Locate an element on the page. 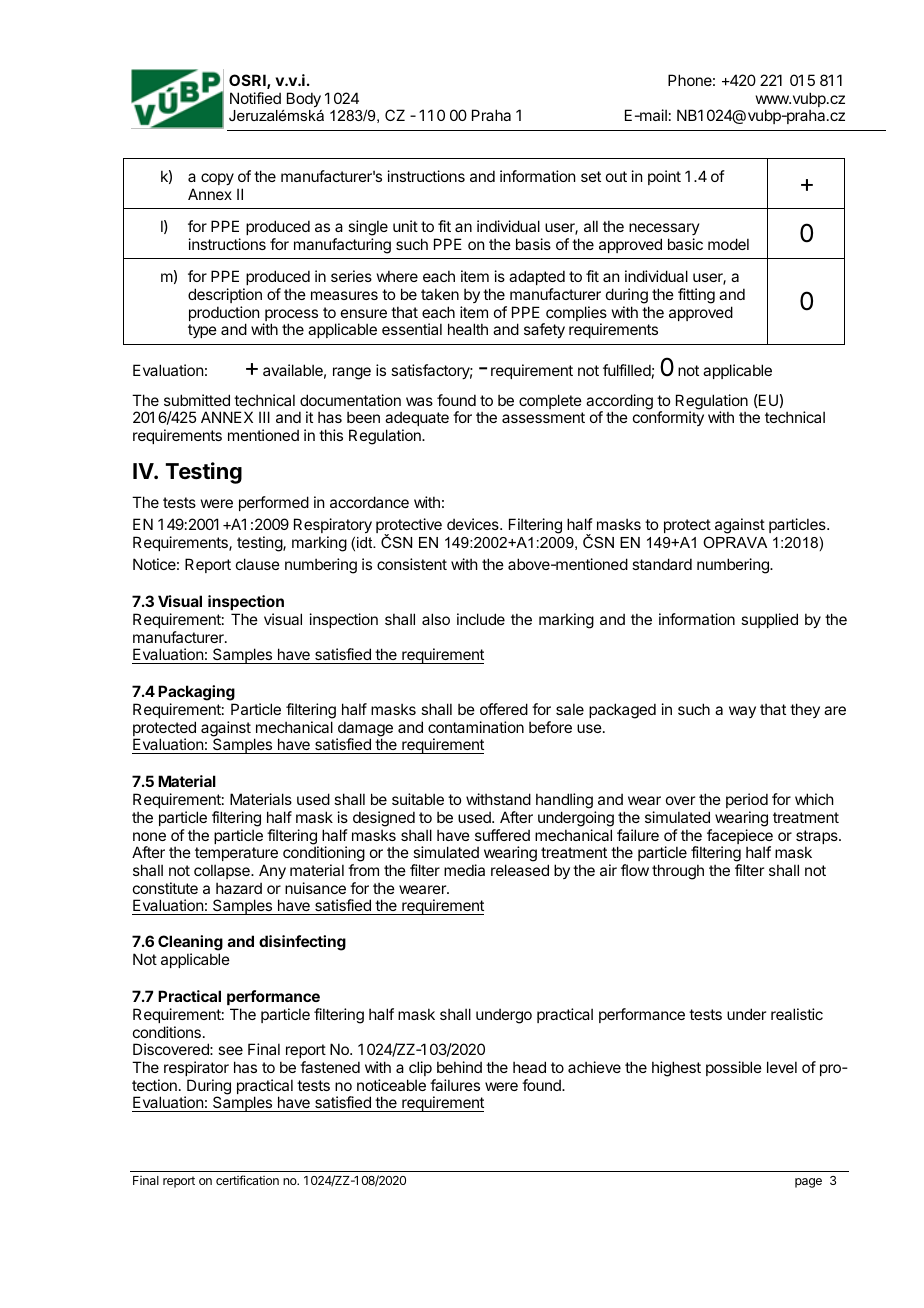 The width and height of the page is (924, 1308). contamination is located at coordinates (476, 727).
